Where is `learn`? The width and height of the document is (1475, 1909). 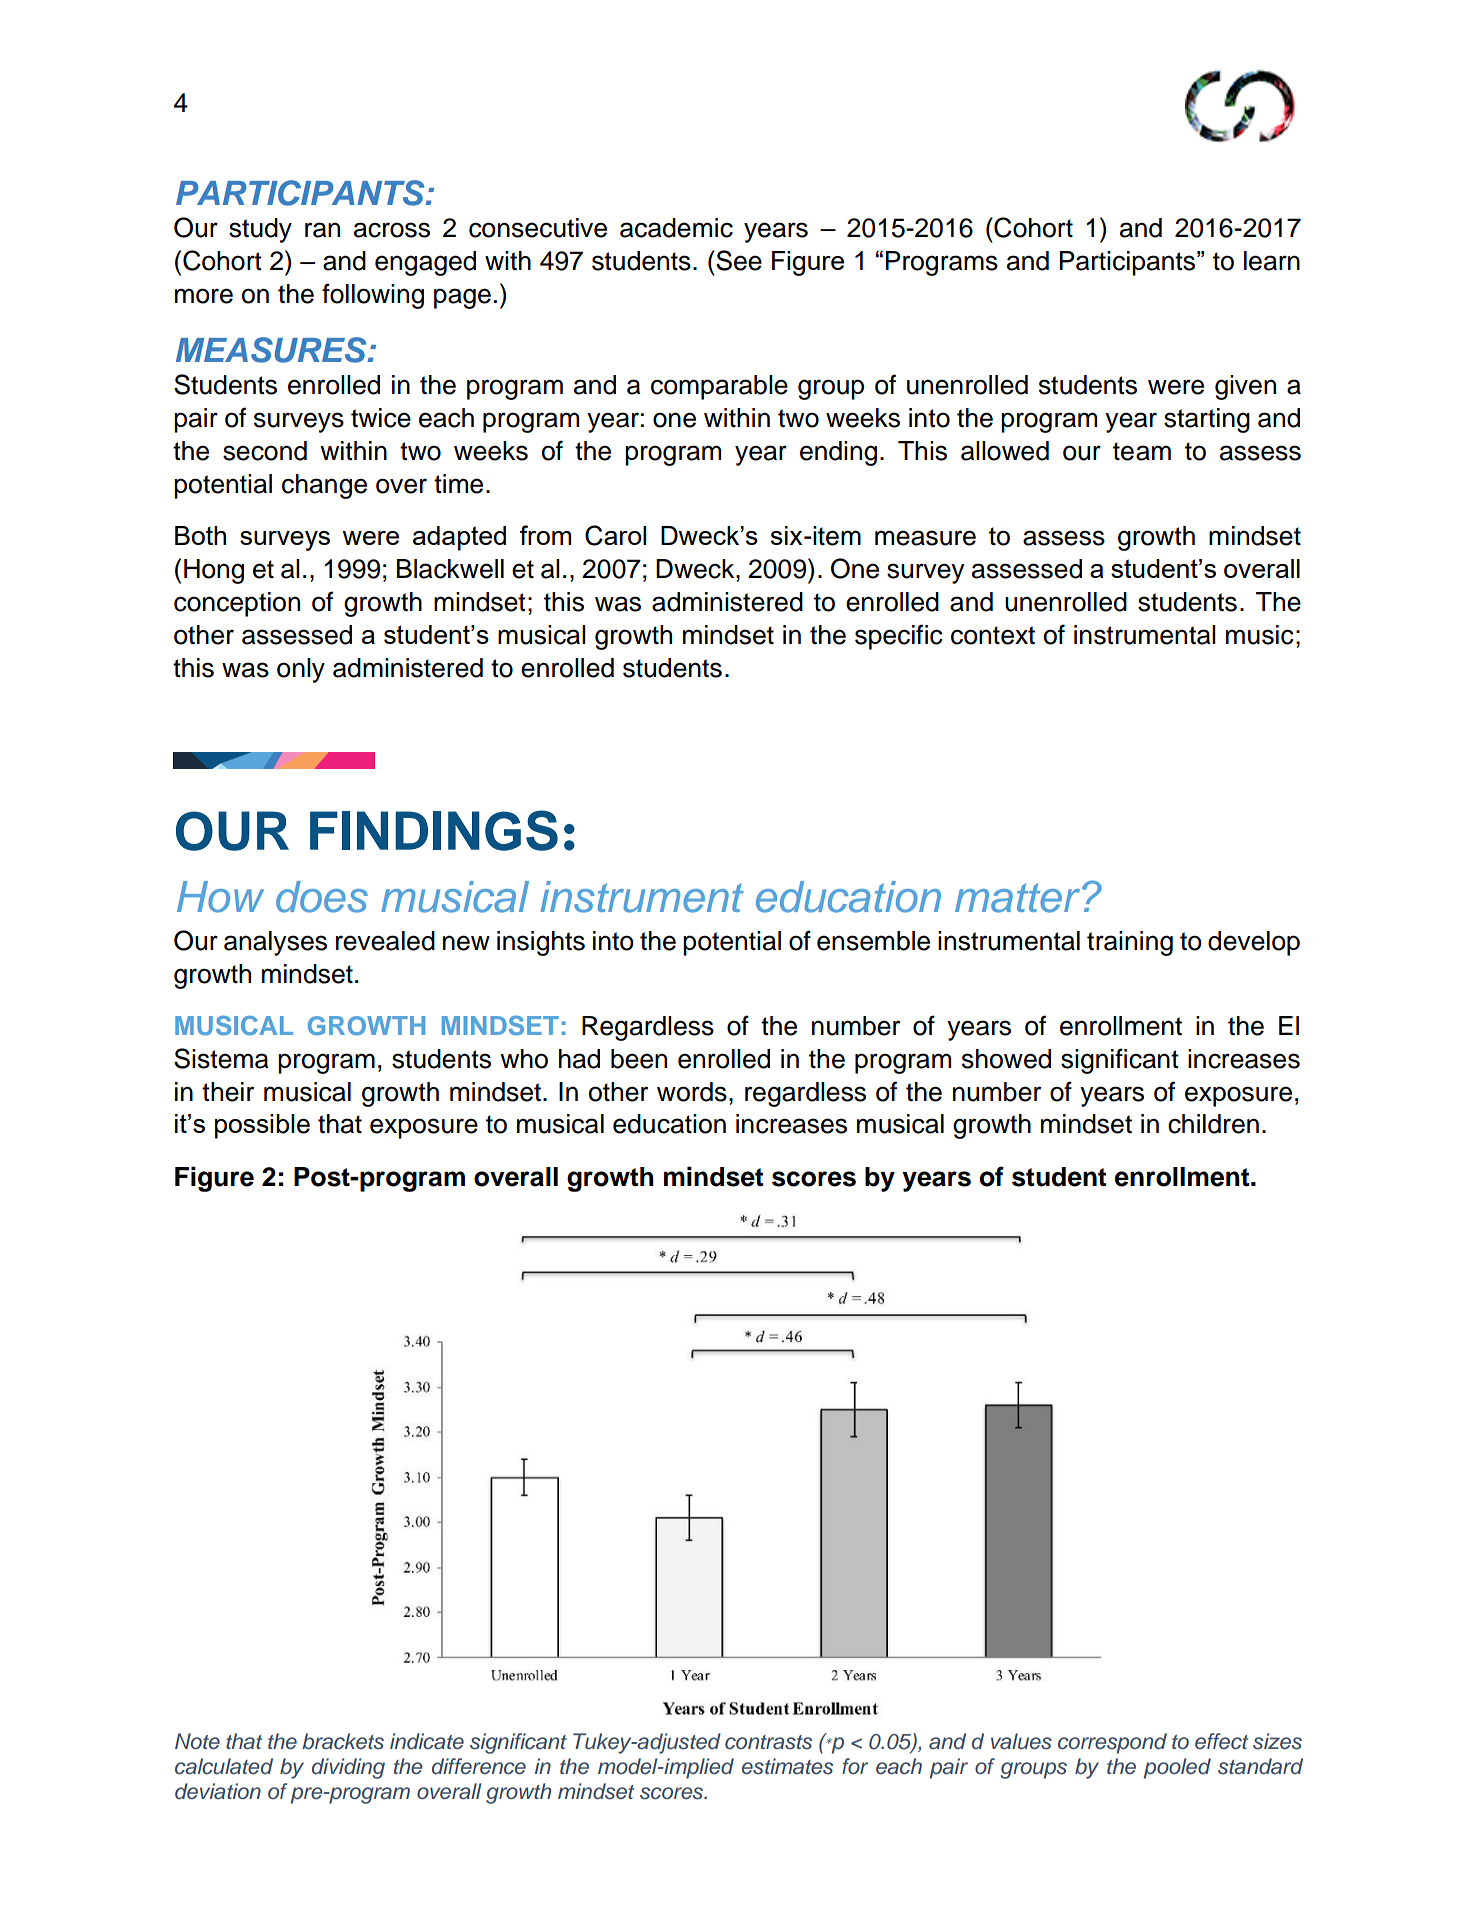 learn is located at coordinates (1272, 261).
